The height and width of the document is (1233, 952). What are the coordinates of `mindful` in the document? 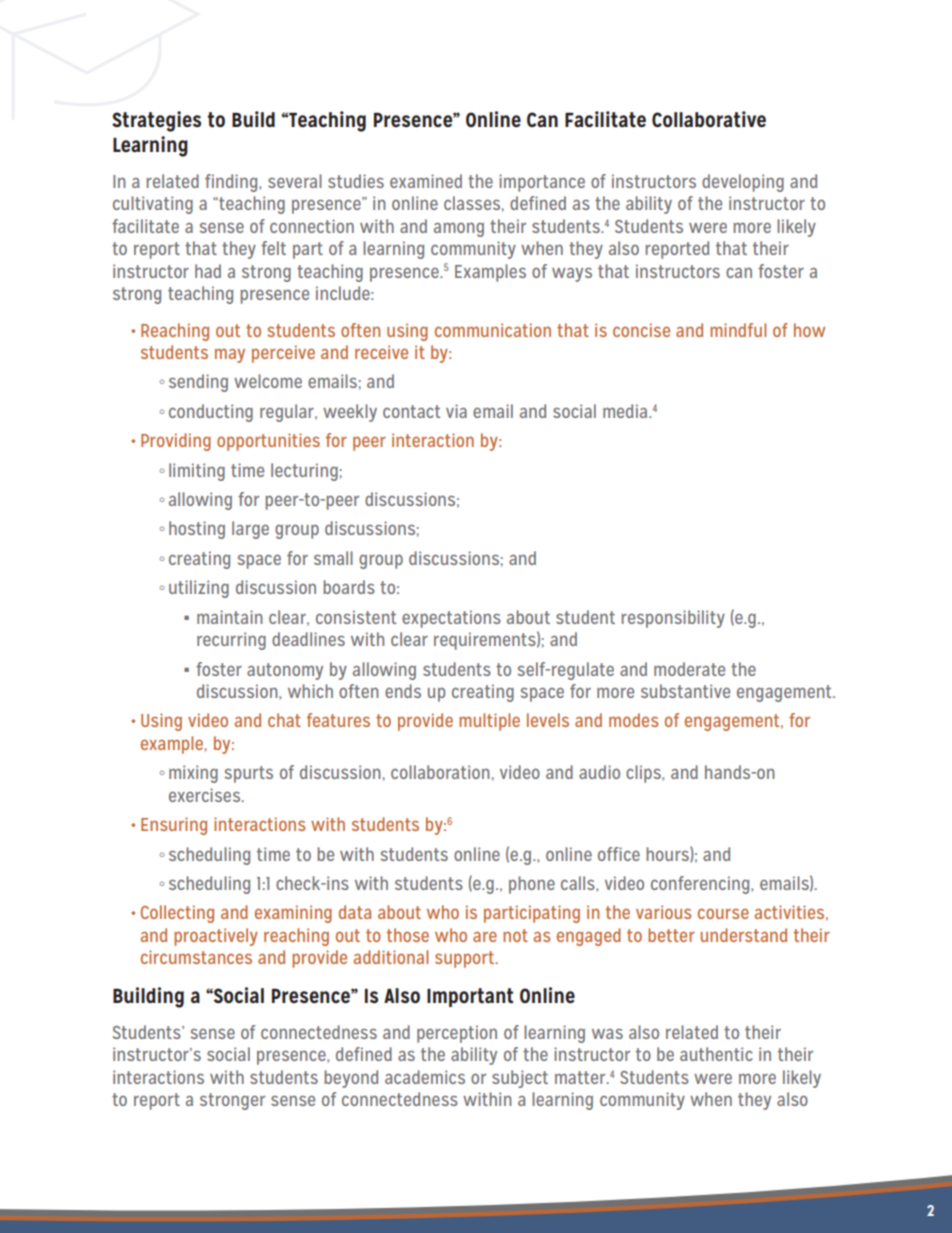 It's located at (738, 330).
